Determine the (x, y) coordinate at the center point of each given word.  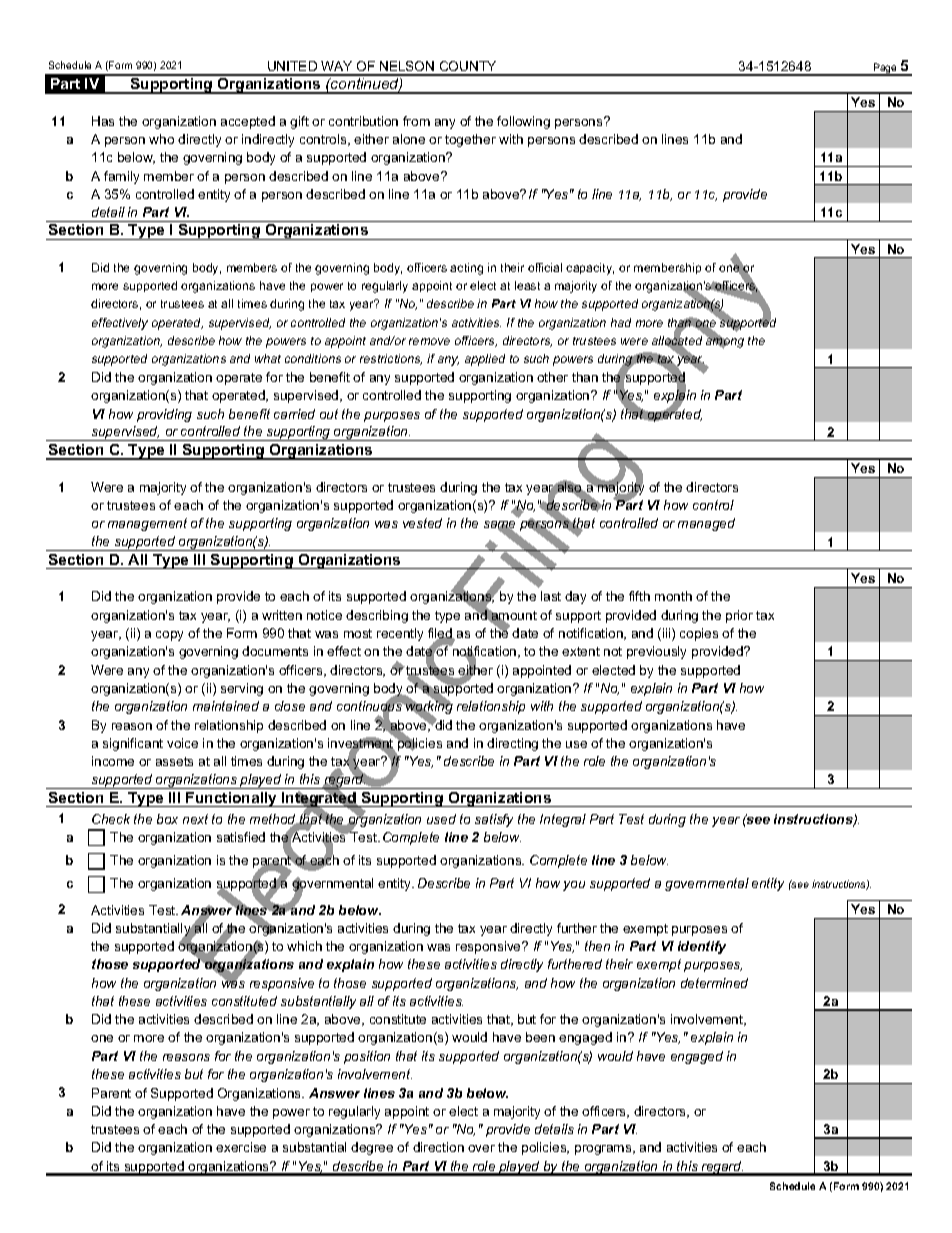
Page (885, 69)
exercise (241, 1147)
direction (438, 1147)
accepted (248, 122)
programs (604, 1150)
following (523, 122)
